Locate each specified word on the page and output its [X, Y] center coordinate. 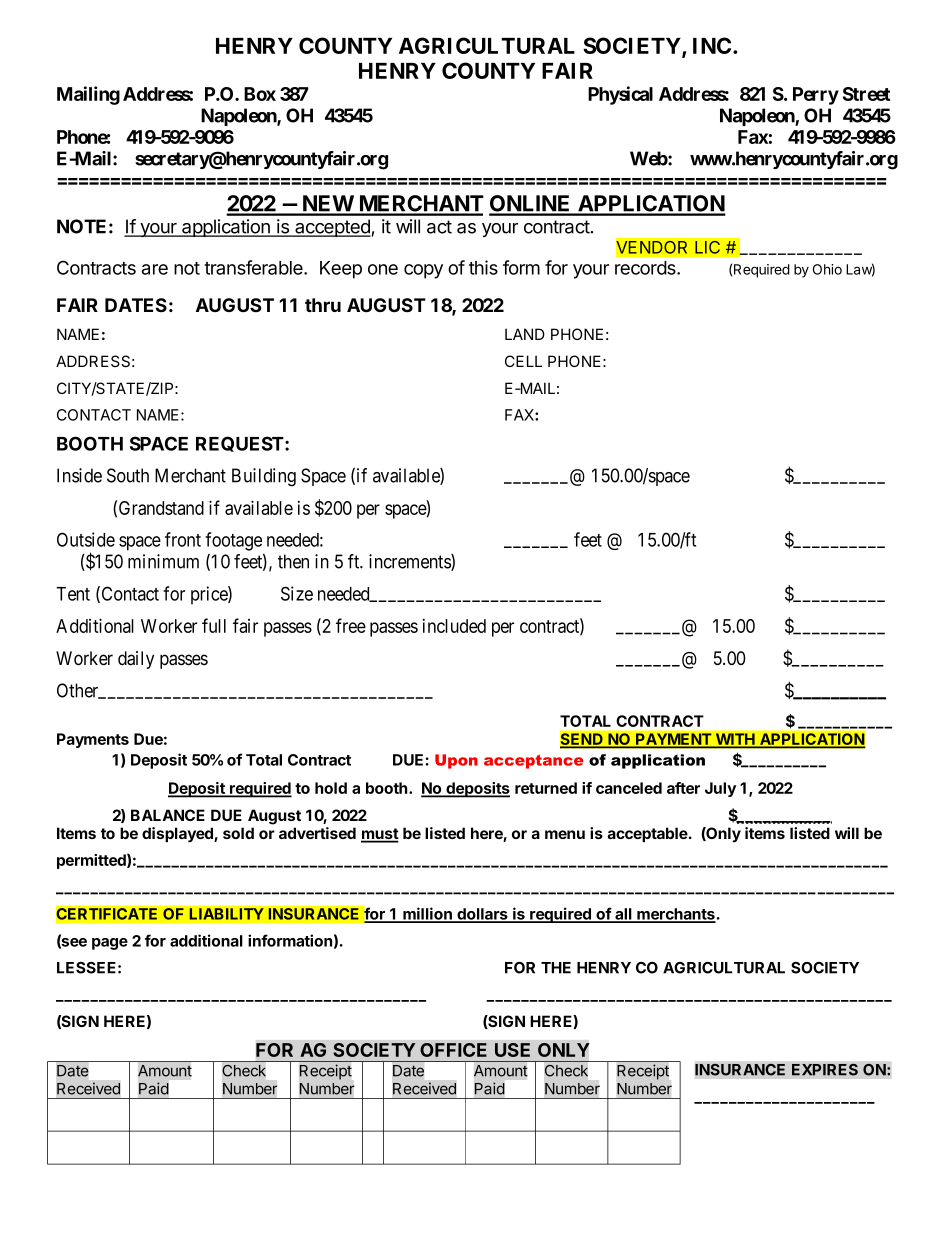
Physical [620, 95]
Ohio [827, 269]
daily [136, 660]
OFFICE [453, 1050]
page [110, 944]
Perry [816, 96]
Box [260, 94]
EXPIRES [825, 1069]
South [128, 475]
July [720, 789]
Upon [456, 761]
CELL [523, 361]
